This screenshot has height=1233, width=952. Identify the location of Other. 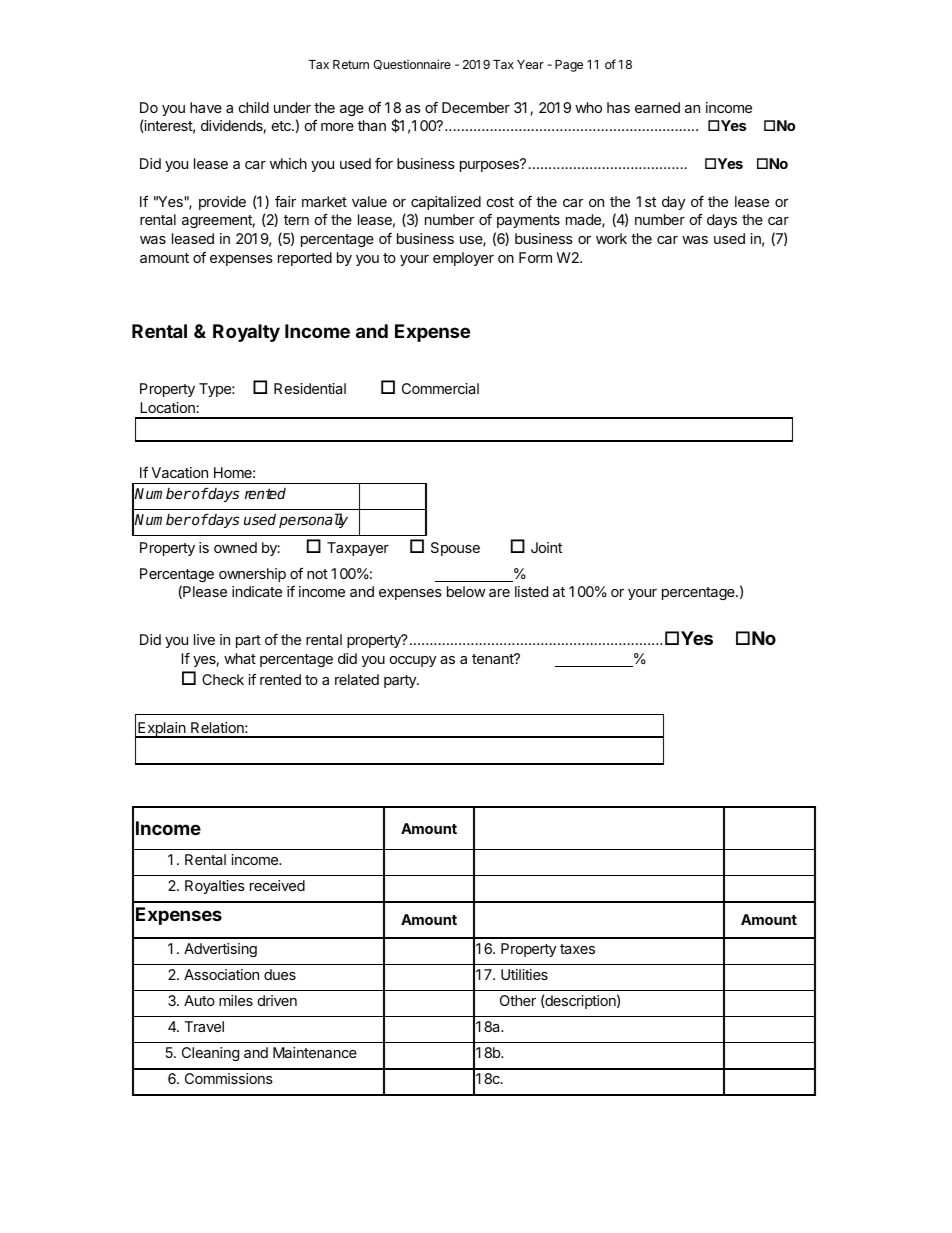
(518, 1000).
